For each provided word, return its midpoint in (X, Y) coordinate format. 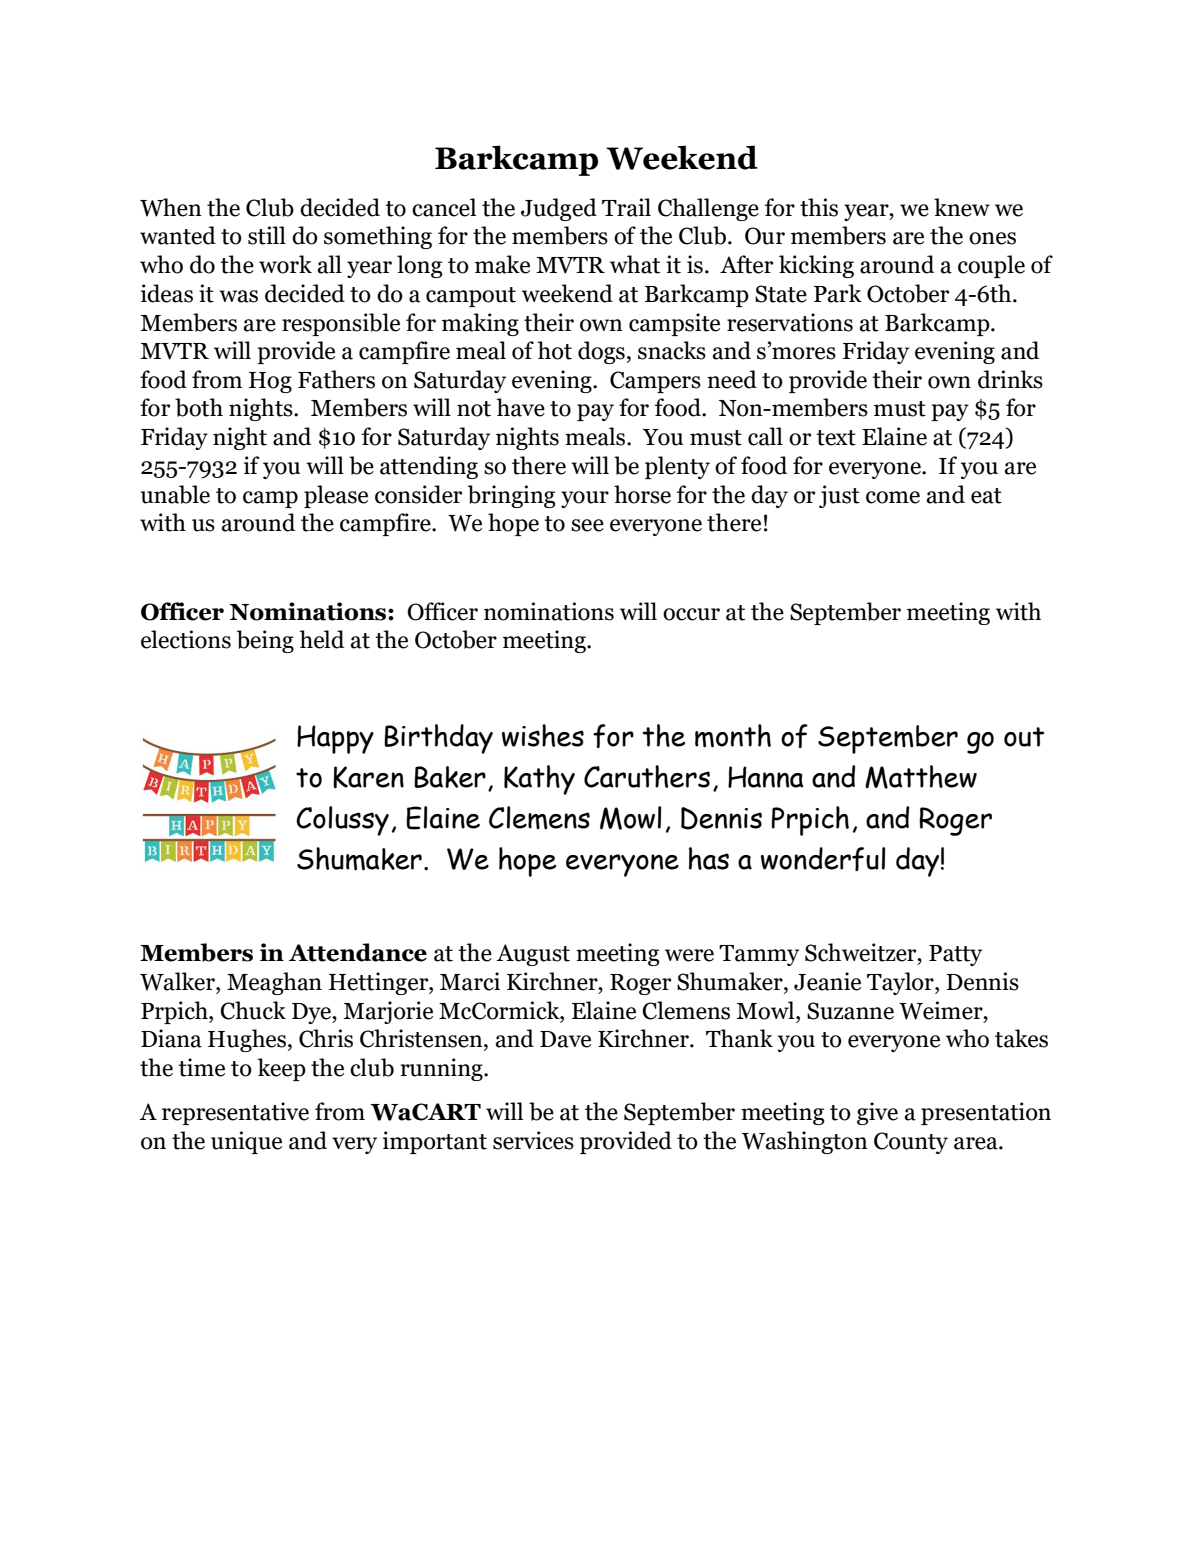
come (893, 497)
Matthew (921, 777)
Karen (368, 777)
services (533, 1140)
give (877, 1113)
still (267, 235)
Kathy (539, 780)
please (336, 496)
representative (235, 1113)
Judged (559, 209)
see (587, 525)
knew (962, 207)
